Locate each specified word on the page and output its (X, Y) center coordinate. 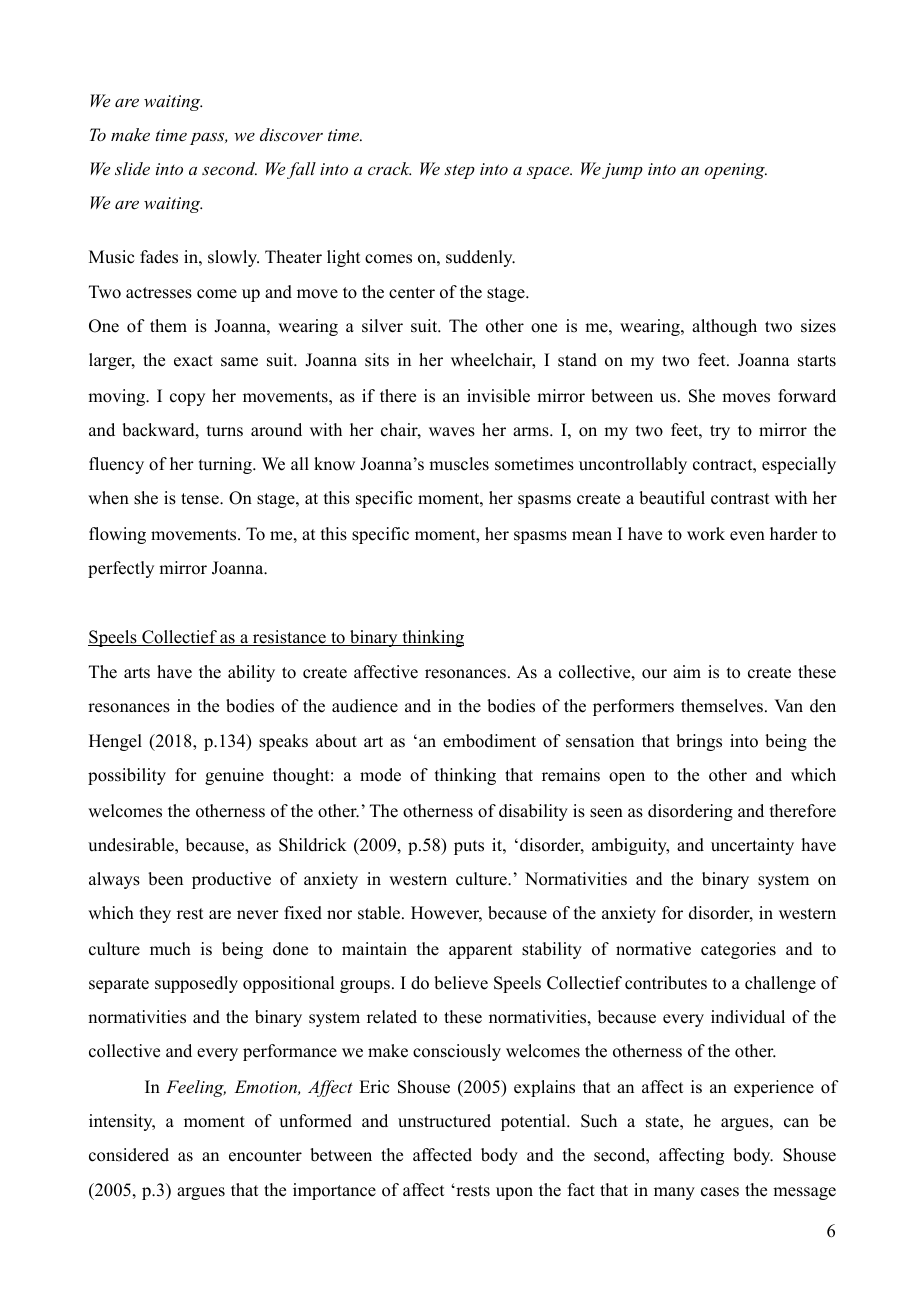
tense (201, 499)
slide (132, 168)
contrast (740, 499)
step (459, 171)
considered (129, 1155)
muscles (459, 464)
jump (622, 171)
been (165, 879)
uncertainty (752, 846)
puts (469, 847)
